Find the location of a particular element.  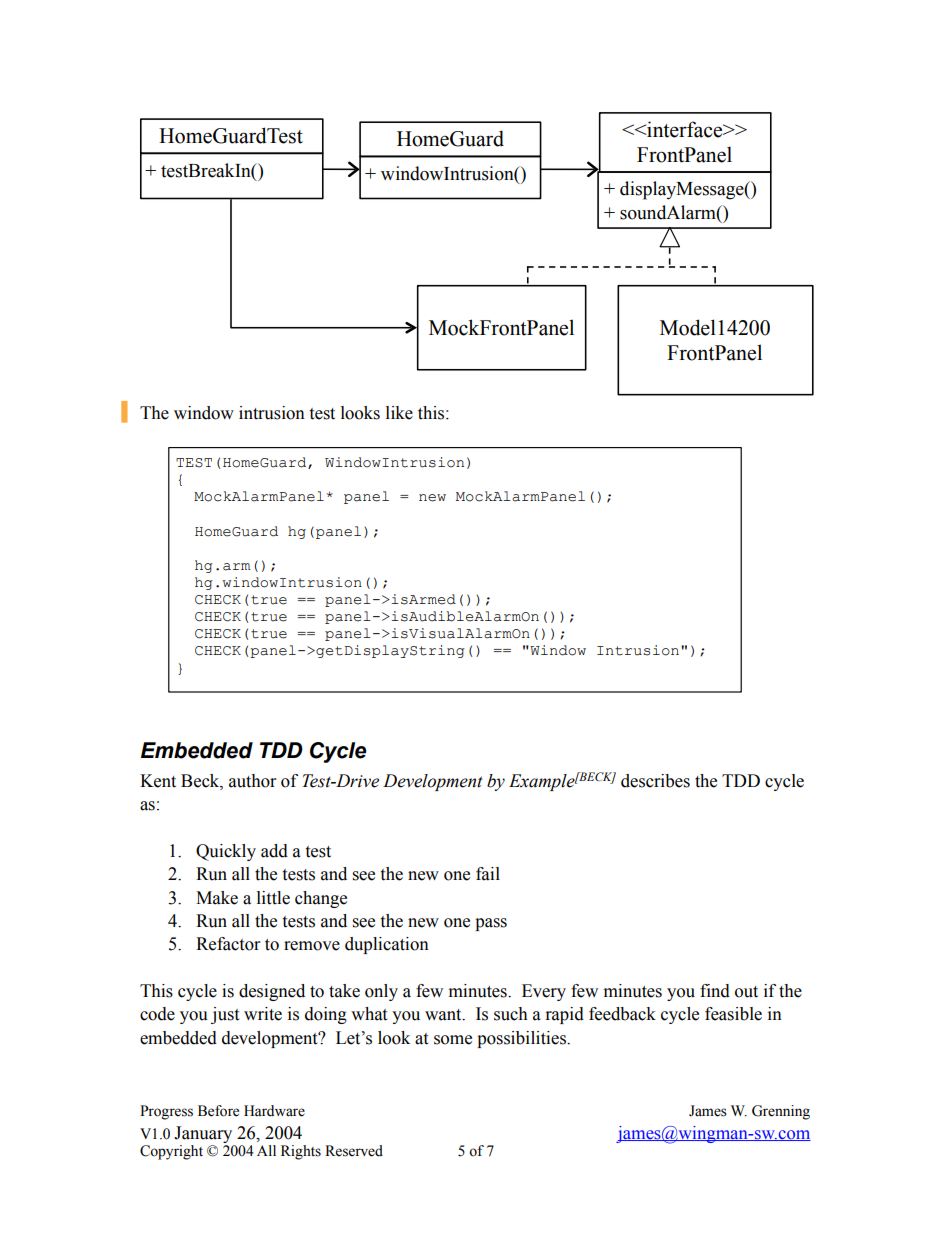

fail is located at coordinates (488, 874).
